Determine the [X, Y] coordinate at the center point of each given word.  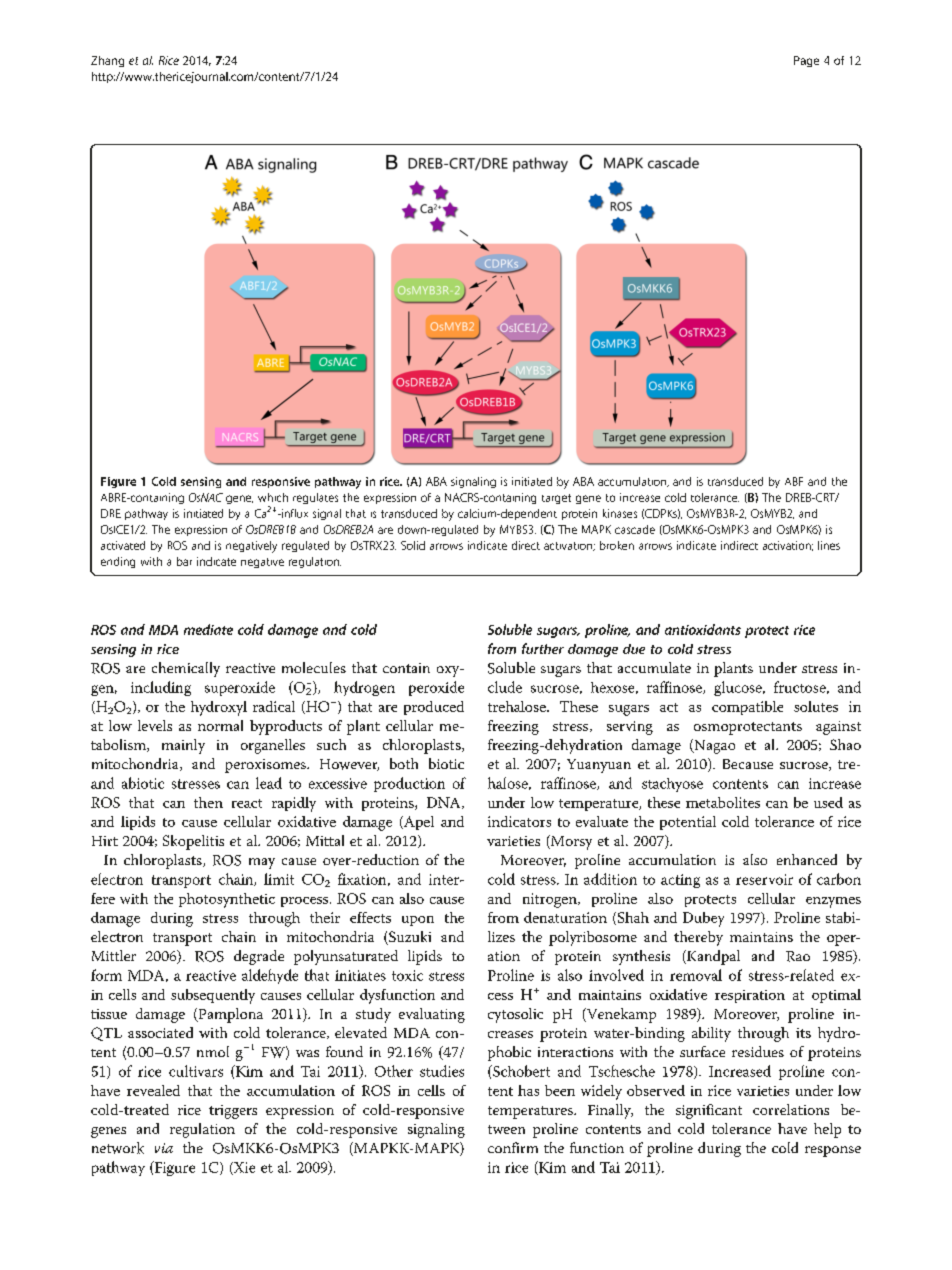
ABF [794, 481]
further [543, 648]
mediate [208, 629]
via [164, 1148]
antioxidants [703, 629]
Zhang [107, 61]
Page [806, 61]
